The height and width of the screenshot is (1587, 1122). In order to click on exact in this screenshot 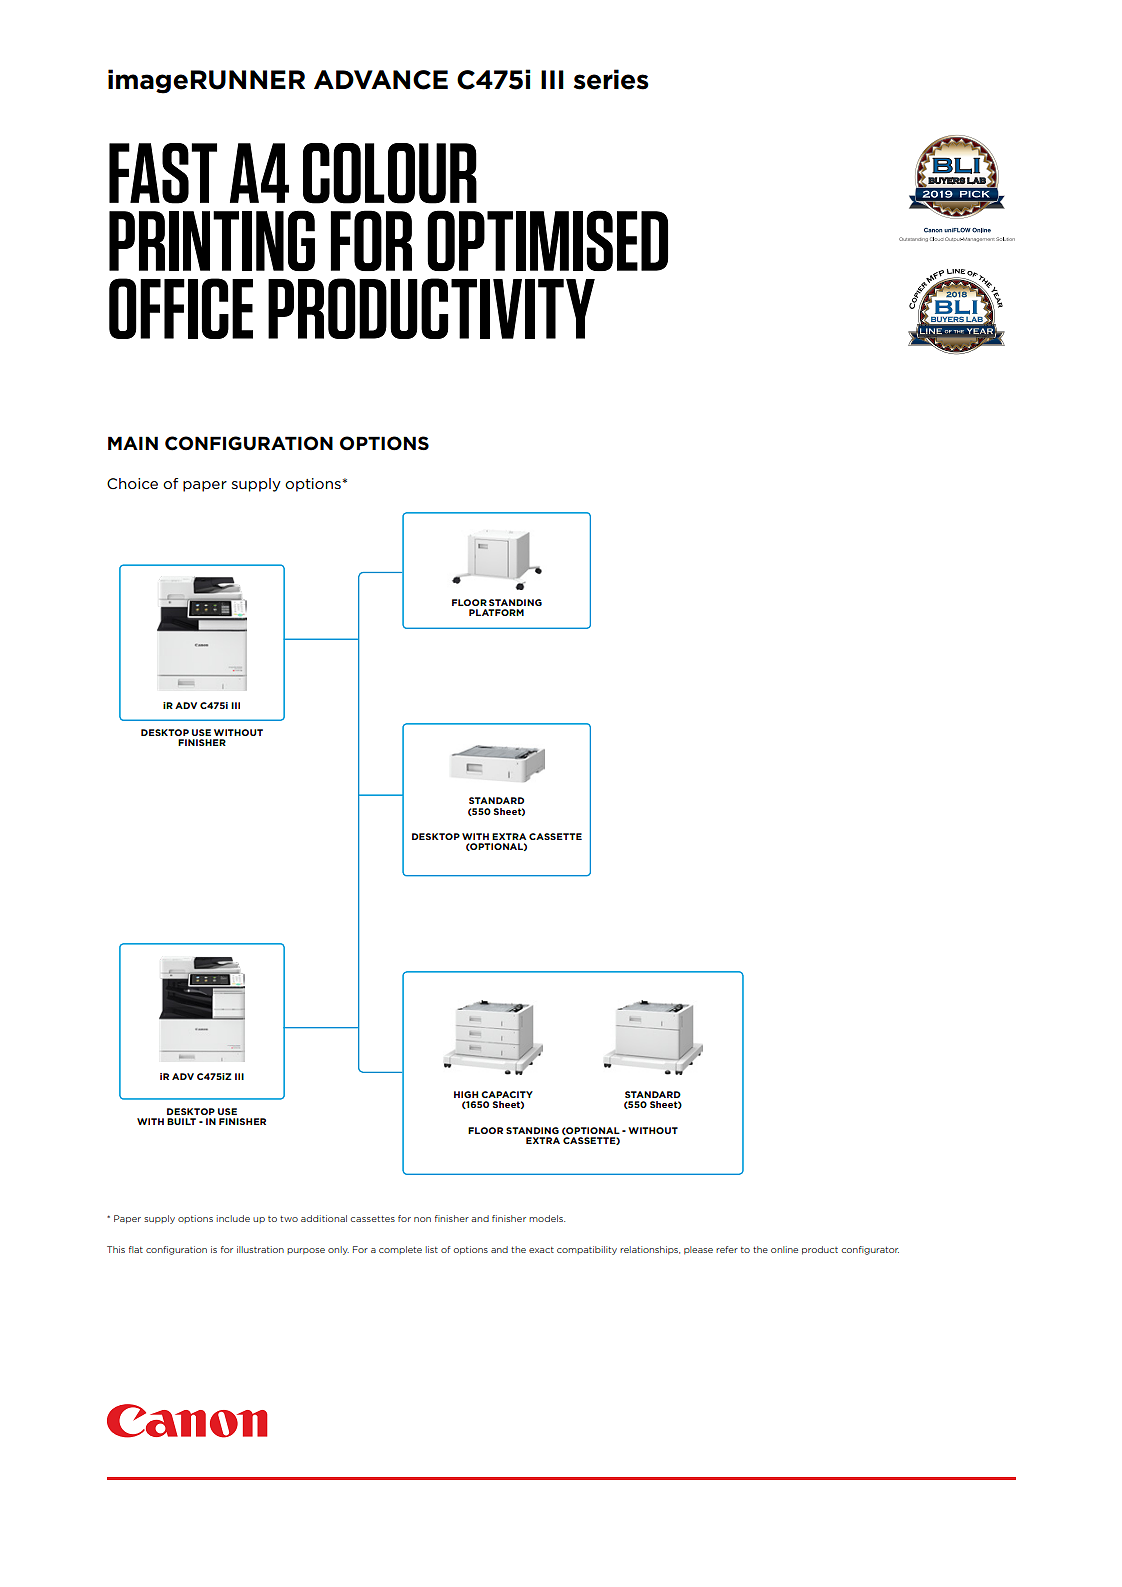, I will do `click(541, 1250)`.
